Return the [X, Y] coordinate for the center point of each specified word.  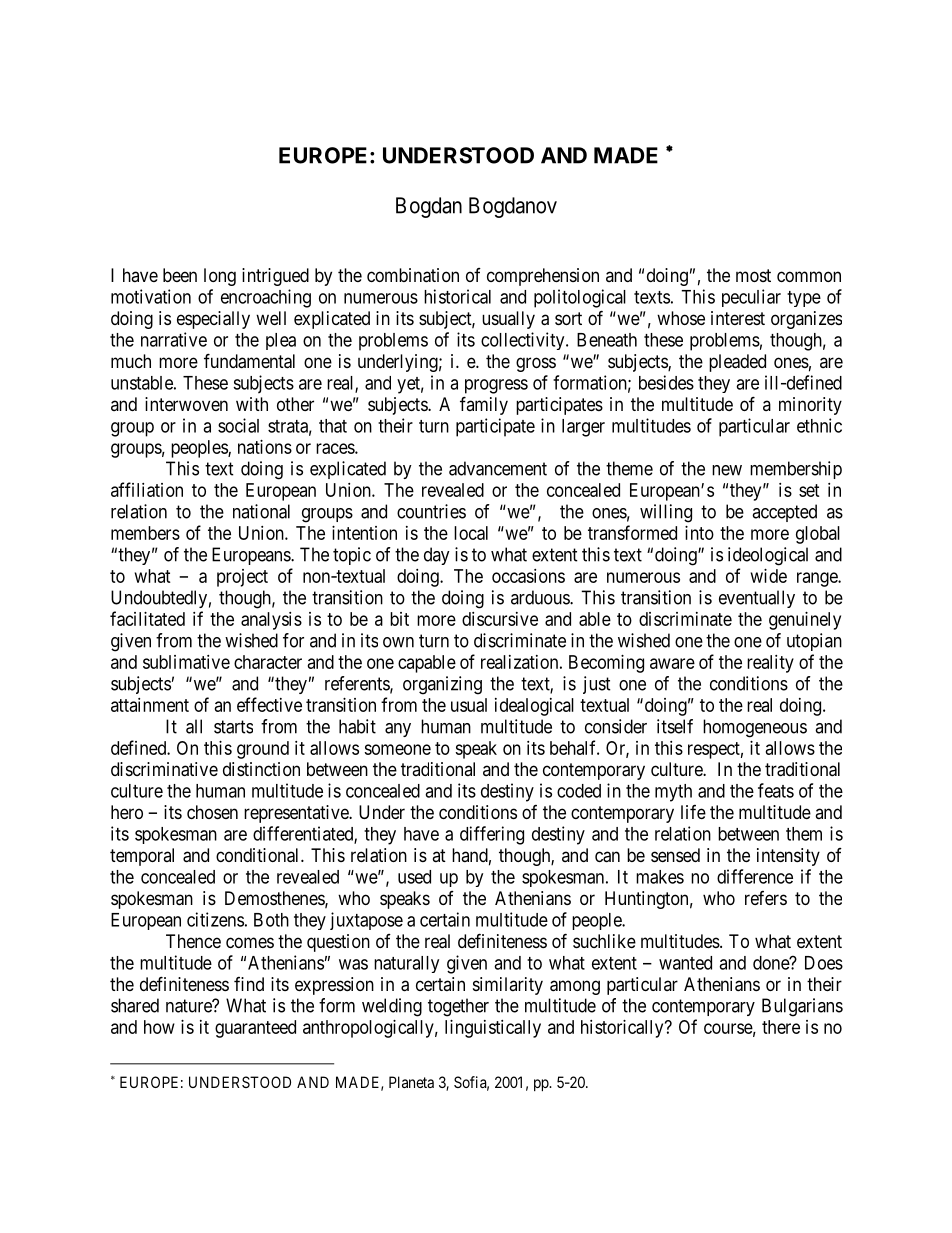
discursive [500, 619]
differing [492, 835]
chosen [212, 812]
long [220, 277]
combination [413, 275]
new [727, 470]
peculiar [751, 298]
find [249, 984]
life [693, 812]
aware [672, 663]
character [268, 662]
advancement [498, 468]
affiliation [147, 489]
